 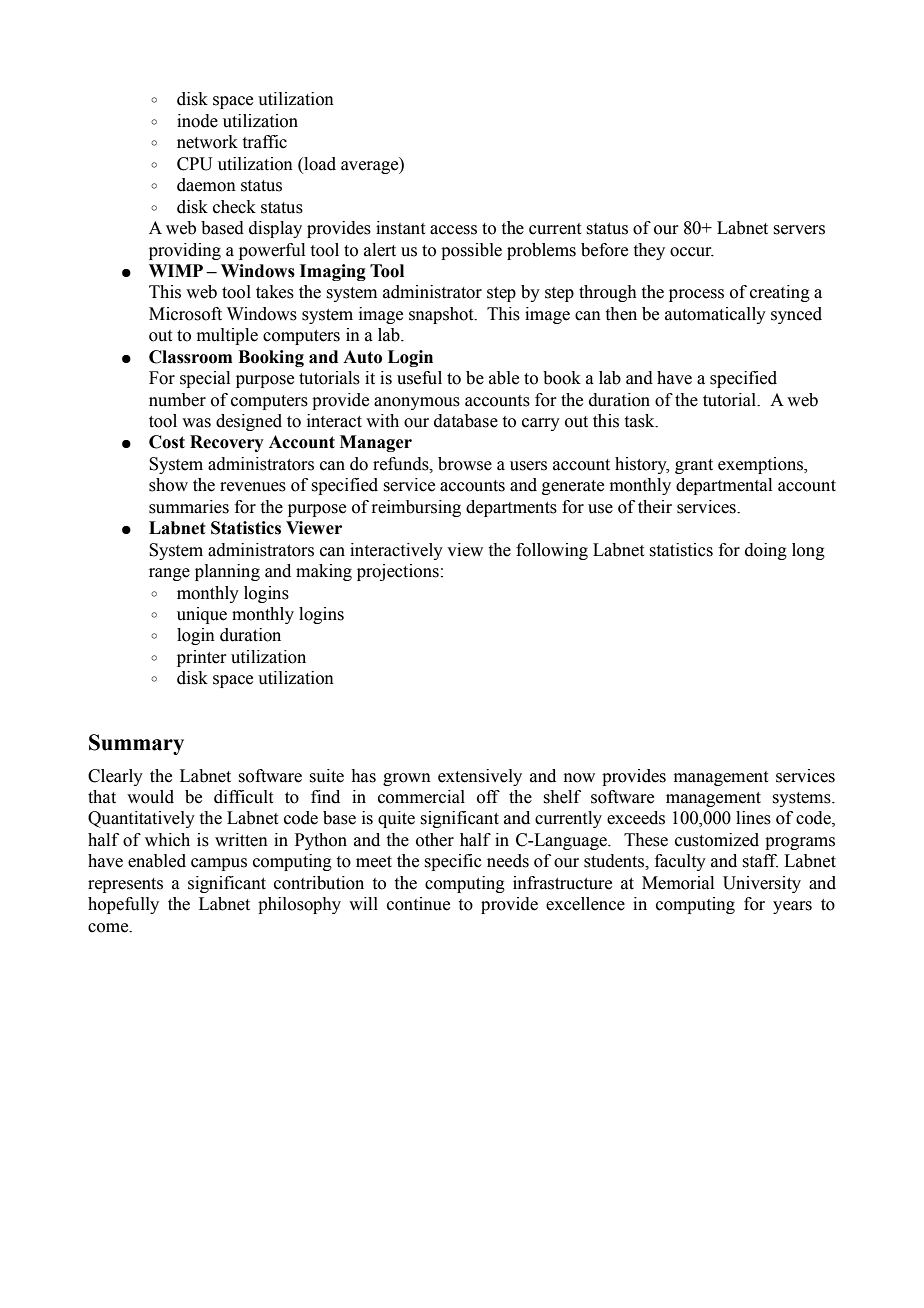 What do you see at coordinates (136, 744) in the screenshot?
I see `Summary` at bounding box center [136, 744].
